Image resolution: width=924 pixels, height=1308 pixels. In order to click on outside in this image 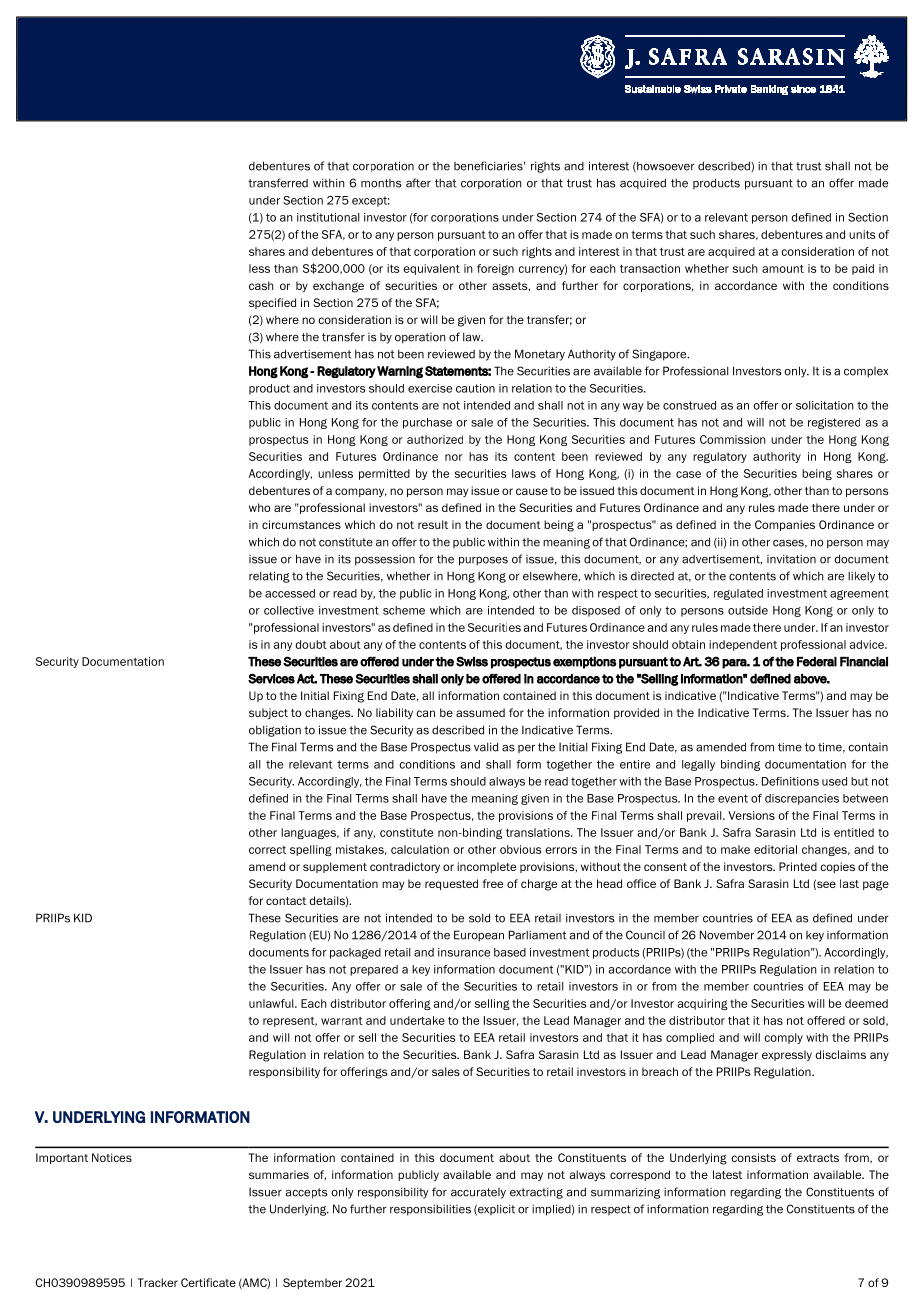, I will do `click(748, 610)`.
